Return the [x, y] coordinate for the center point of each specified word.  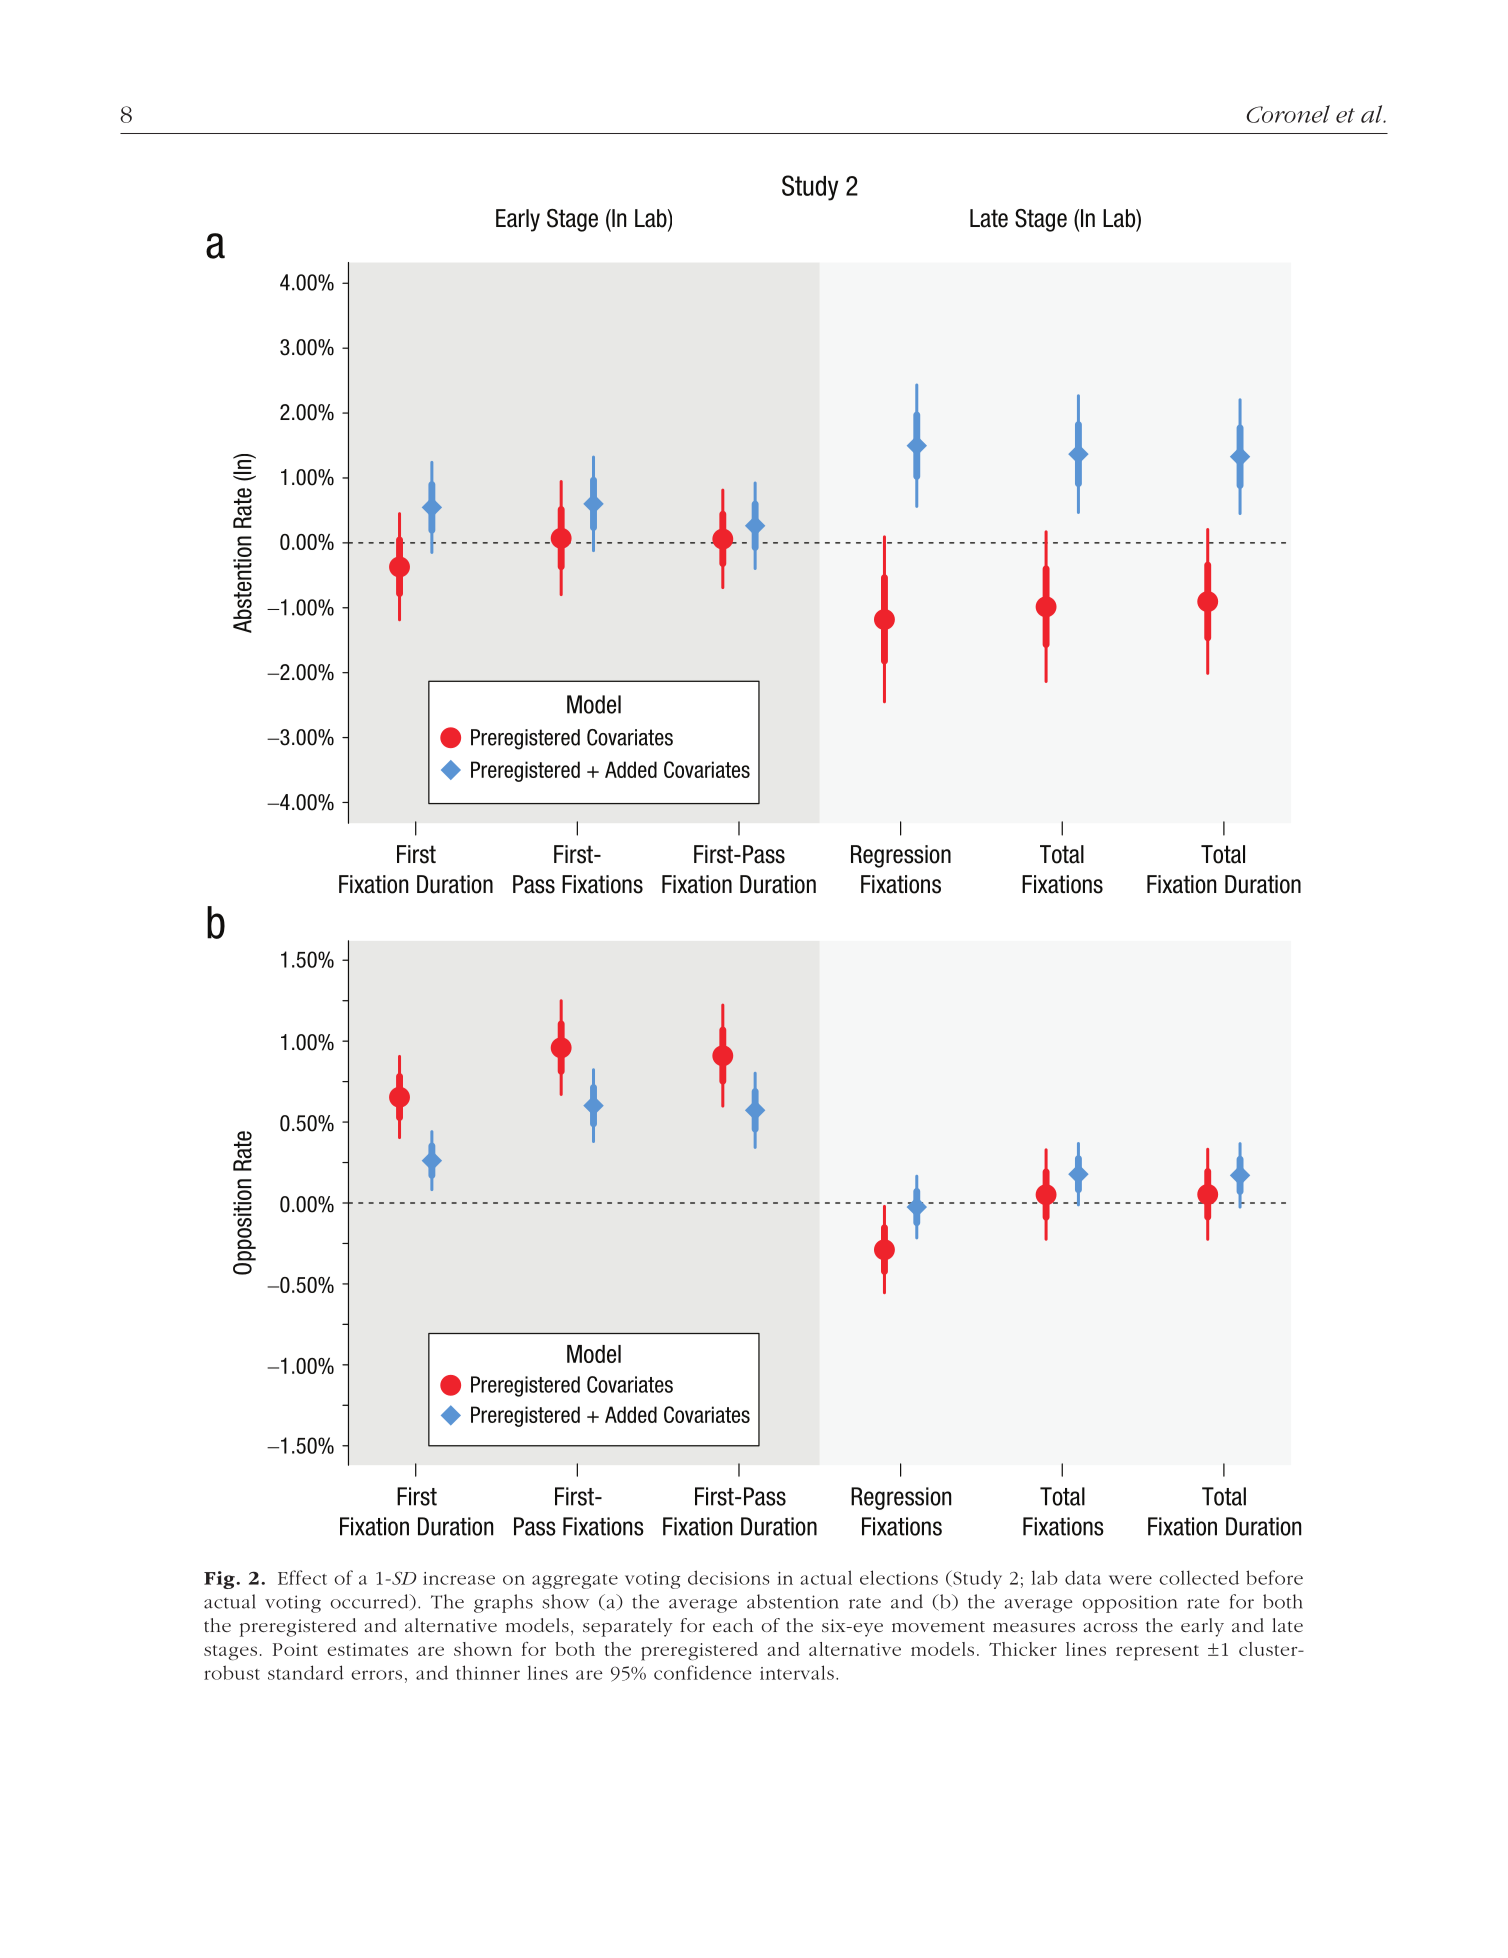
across [1111, 1627]
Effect [302, 1577]
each [733, 1625]
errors [376, 1675]
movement [938, 1626]
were [1130, 1580]
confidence [703, 1672]
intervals [797, 1672]
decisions [729, 1577]
